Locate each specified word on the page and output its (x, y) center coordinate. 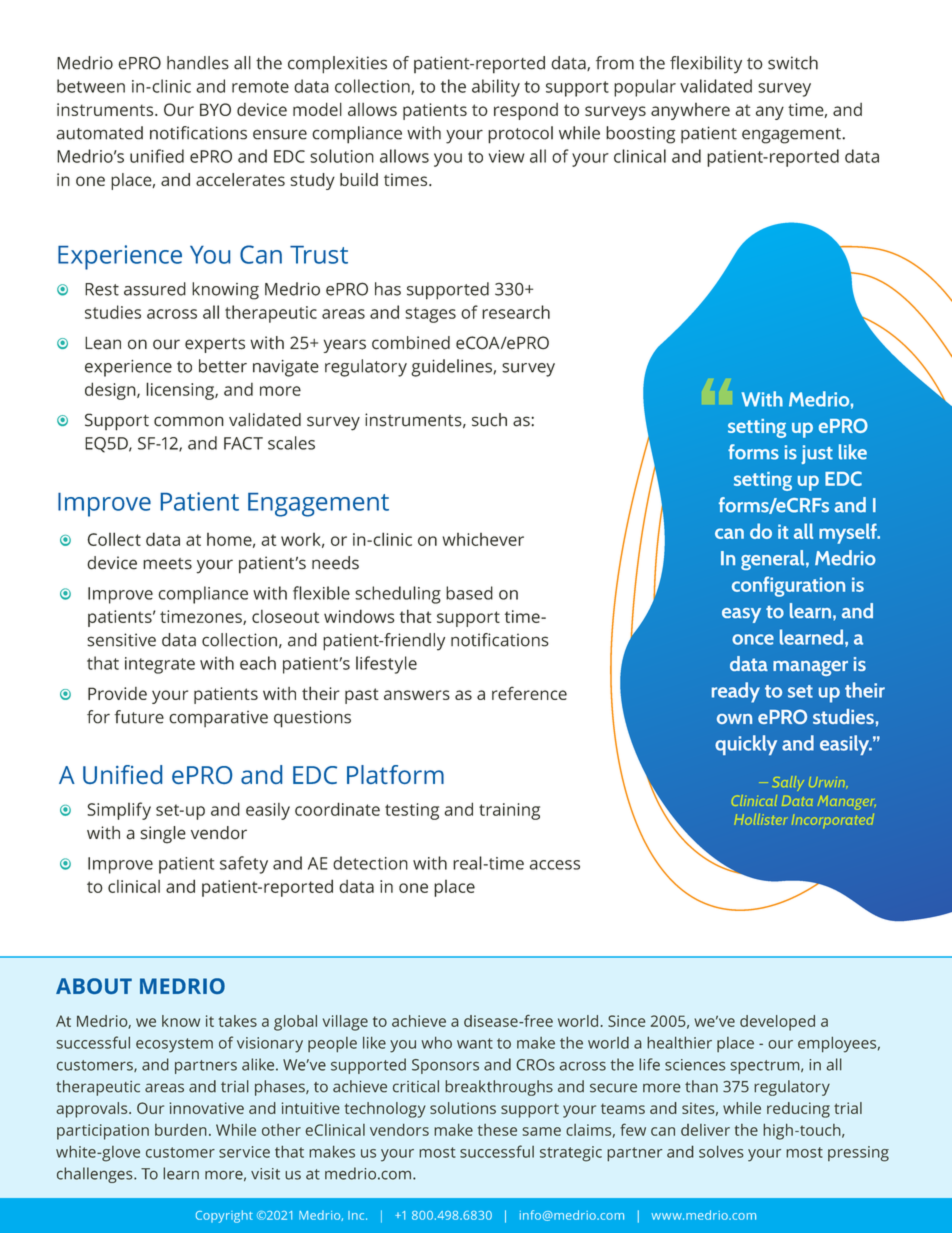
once (753, 639)
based (469, 593)
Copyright (224, 1216)
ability (496, 88)
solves (721, 1152)
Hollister (760, 819)
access (555, 865)
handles (198, 63)
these (497, 1130)
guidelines (452, 368)
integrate (160, 665)
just (817, 454)
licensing (181, 391)
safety (244, 865)
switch (793, 63)
